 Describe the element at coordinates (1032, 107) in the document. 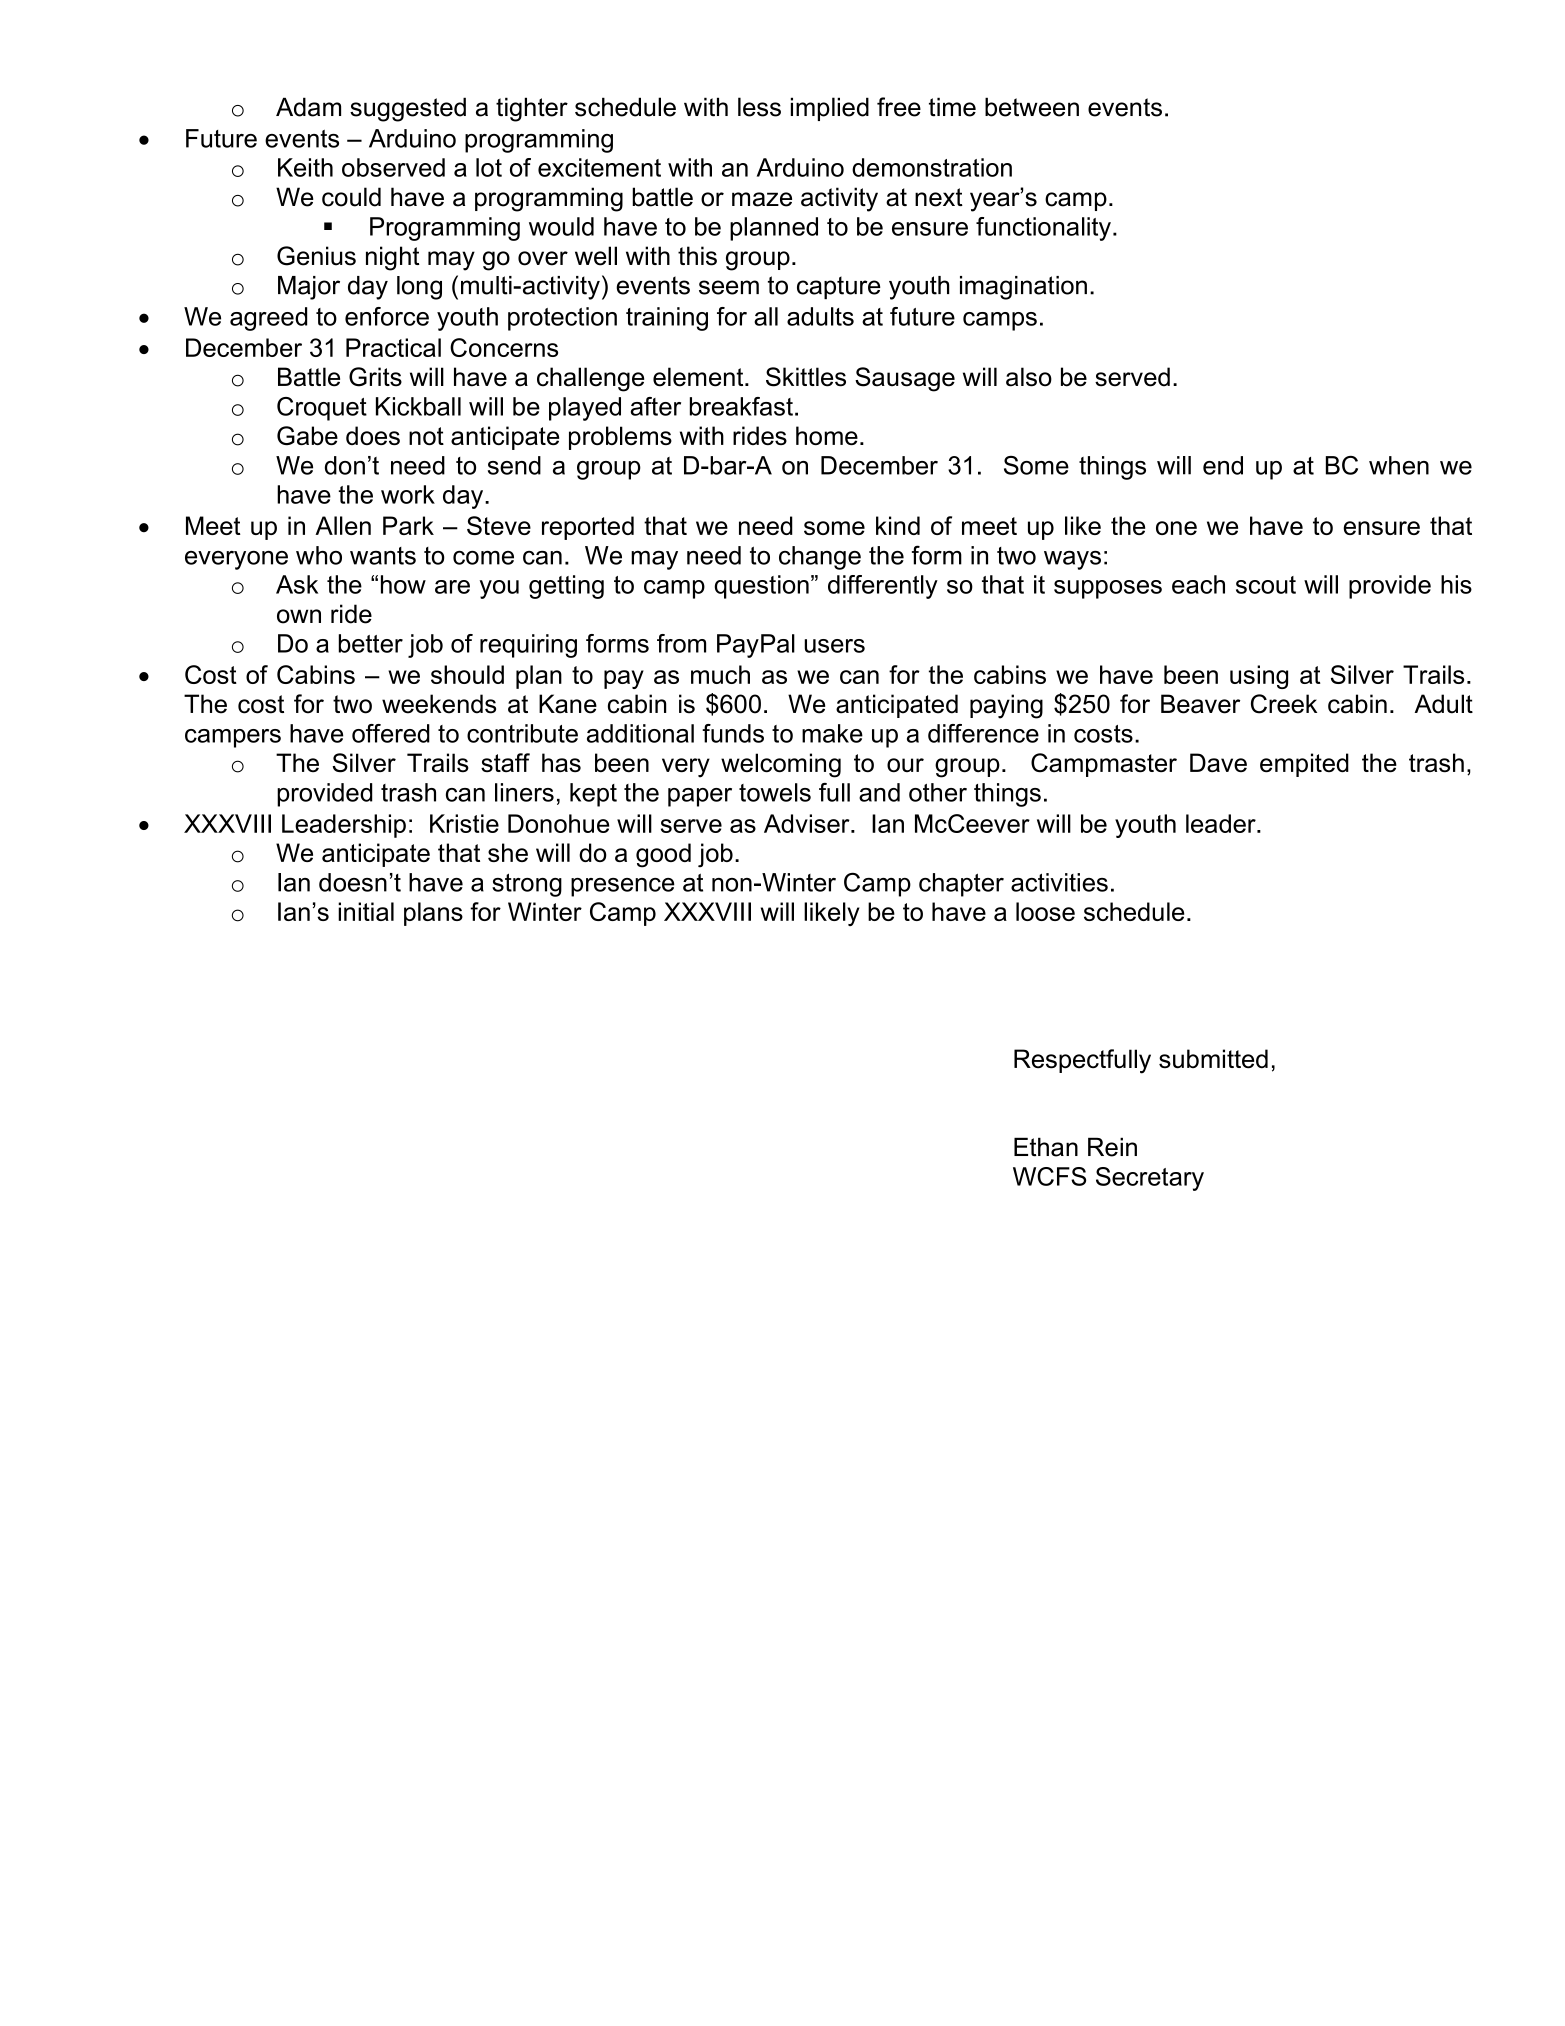

I see `between` at that location.
